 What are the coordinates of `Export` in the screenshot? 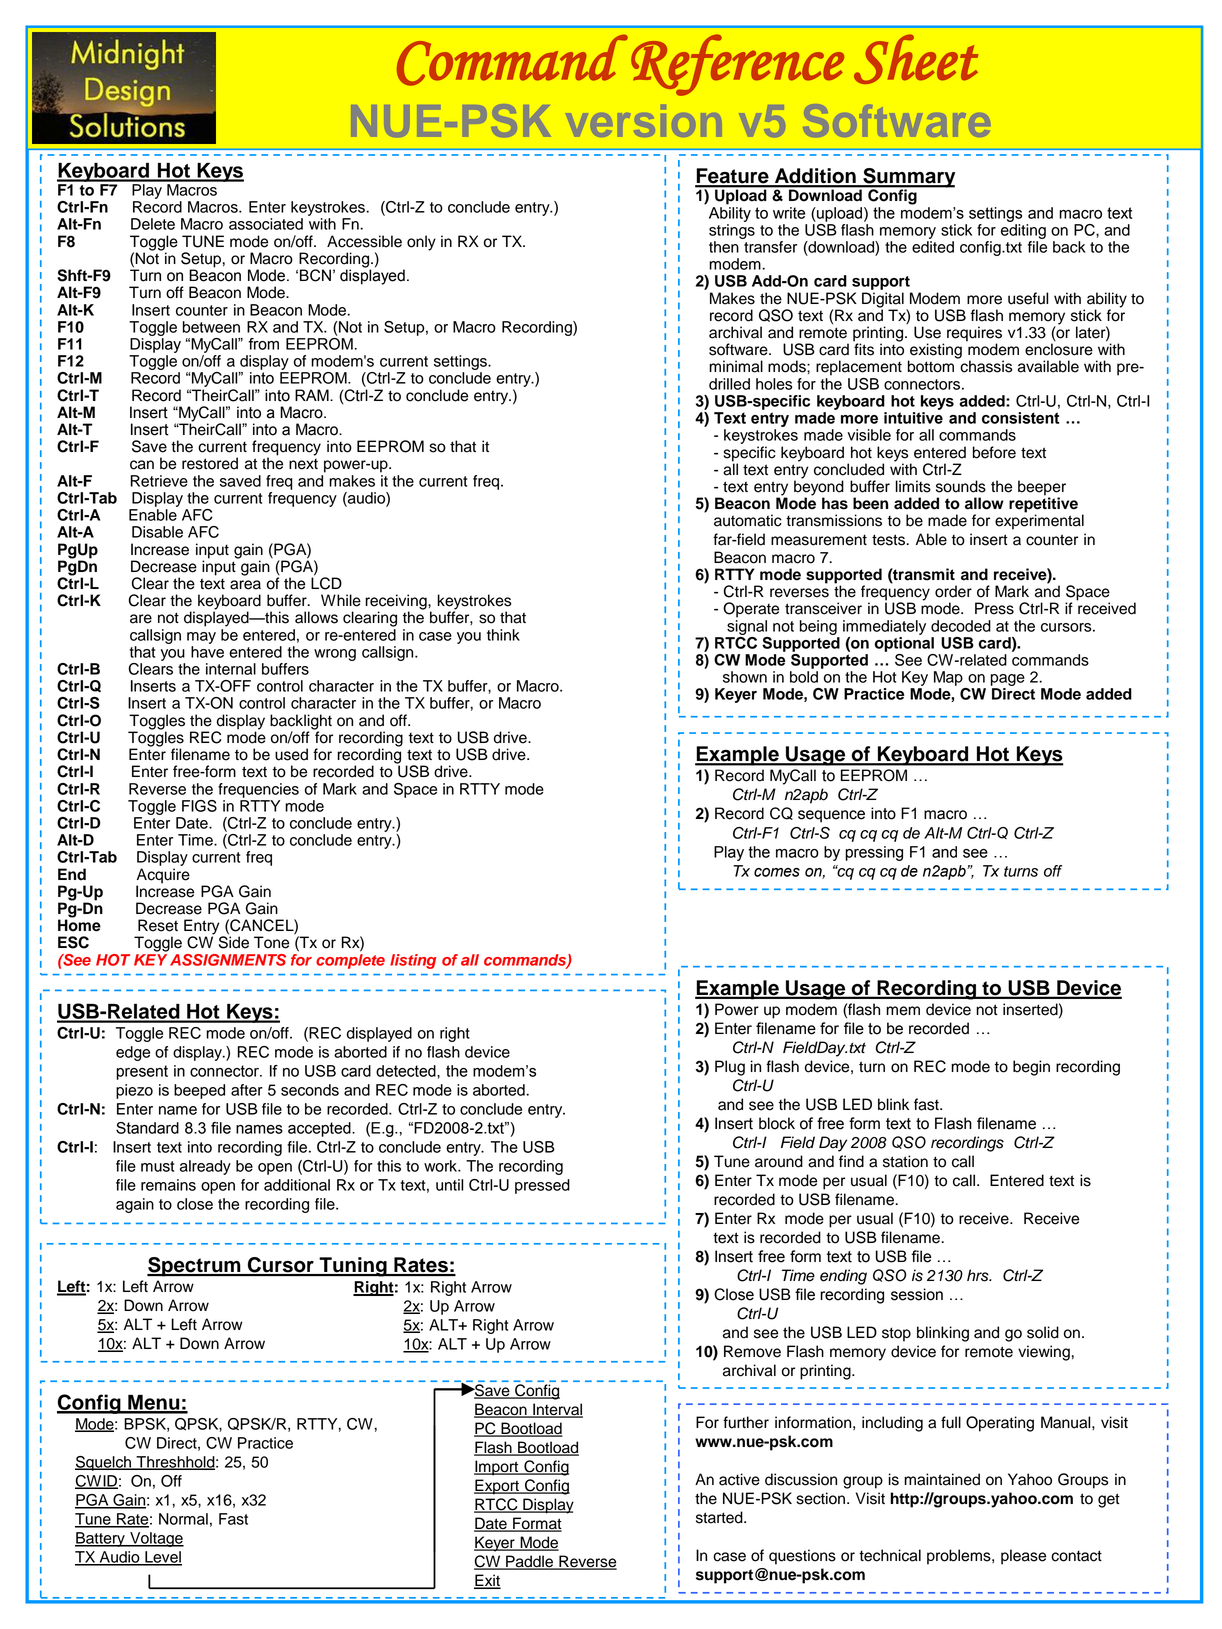 It's located at (497, 1487).
